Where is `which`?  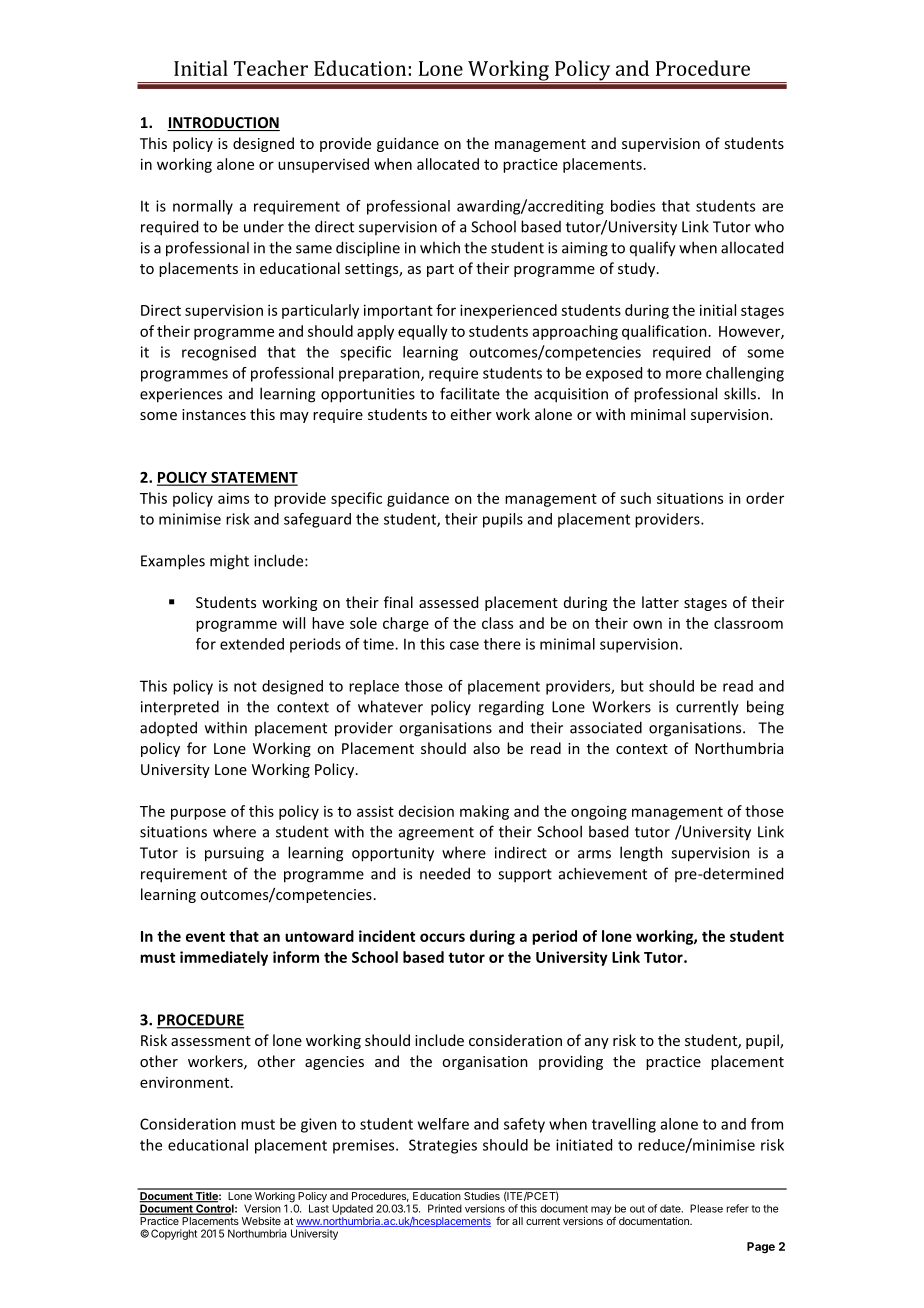
which is located at coordinates (440, 247).
